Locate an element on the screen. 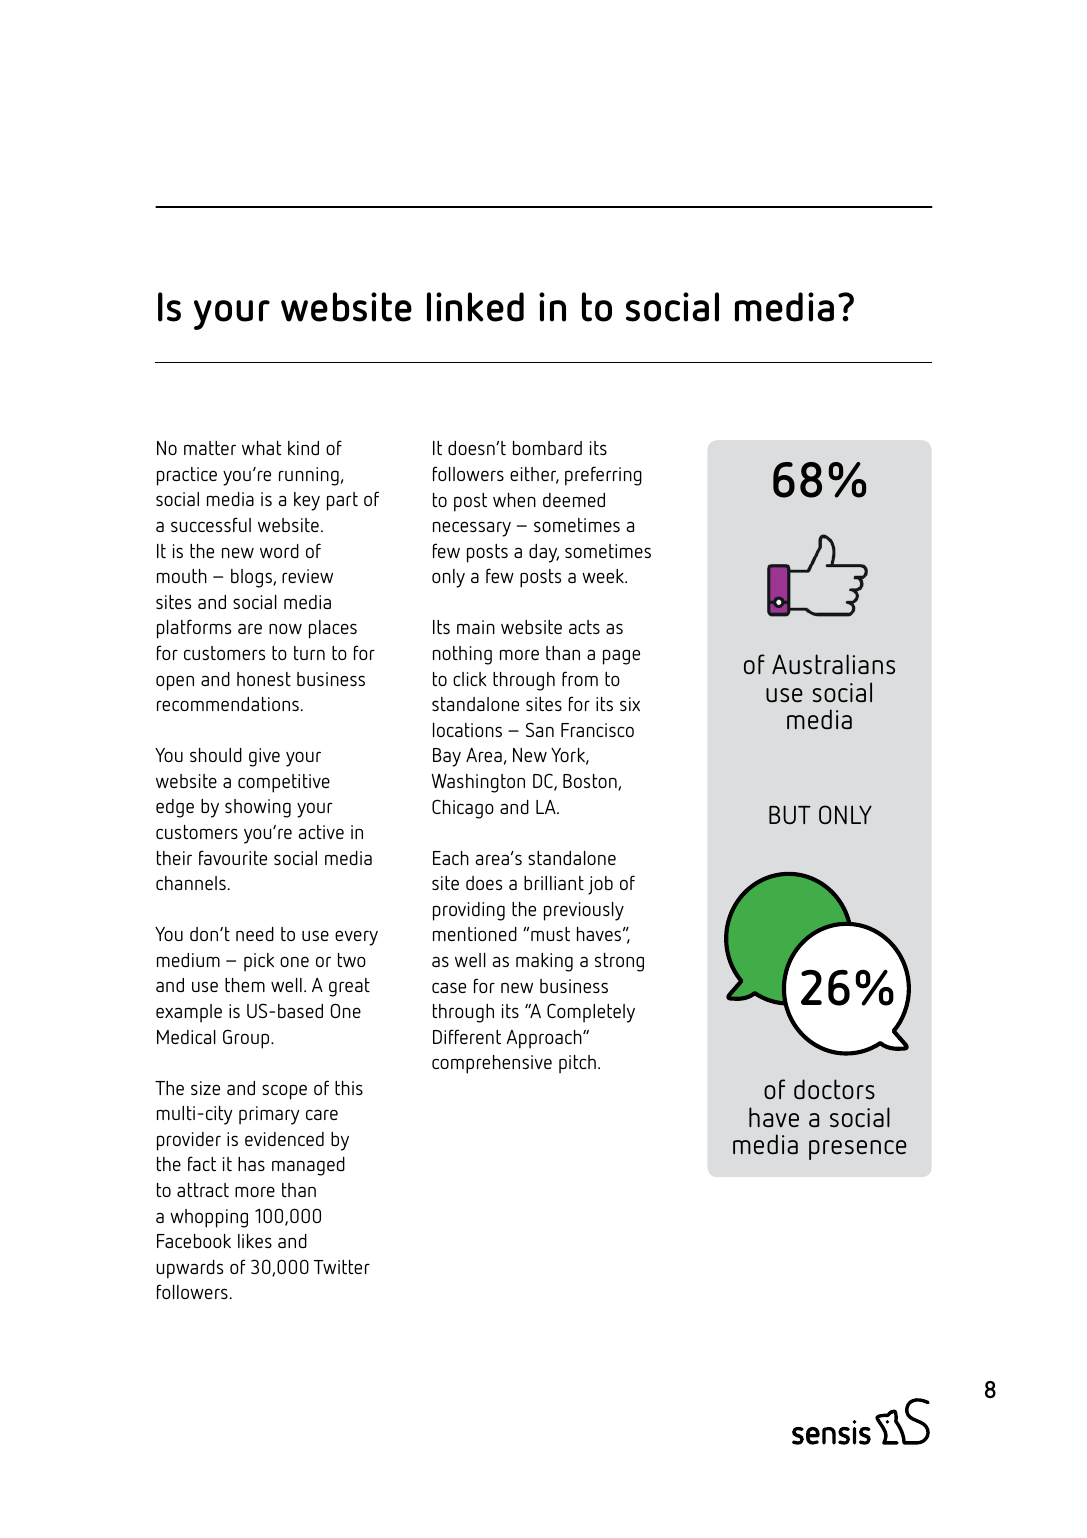 This screenshot has width=1087, height=1538. week is located at coordinates (604, 576).
